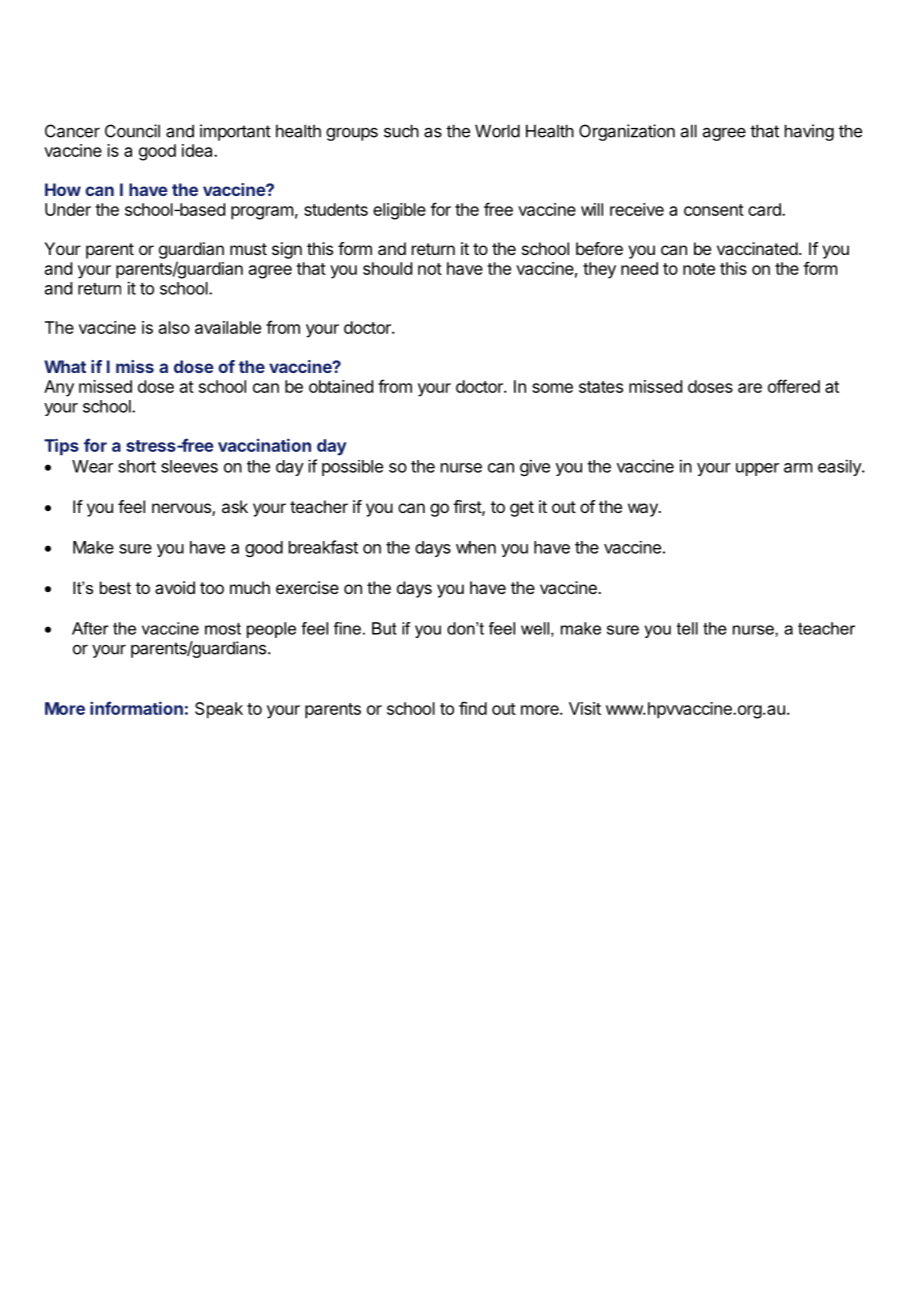  Describe the element at coordinates (182, 509) in the screenshot. I see `nervous` at that location.
